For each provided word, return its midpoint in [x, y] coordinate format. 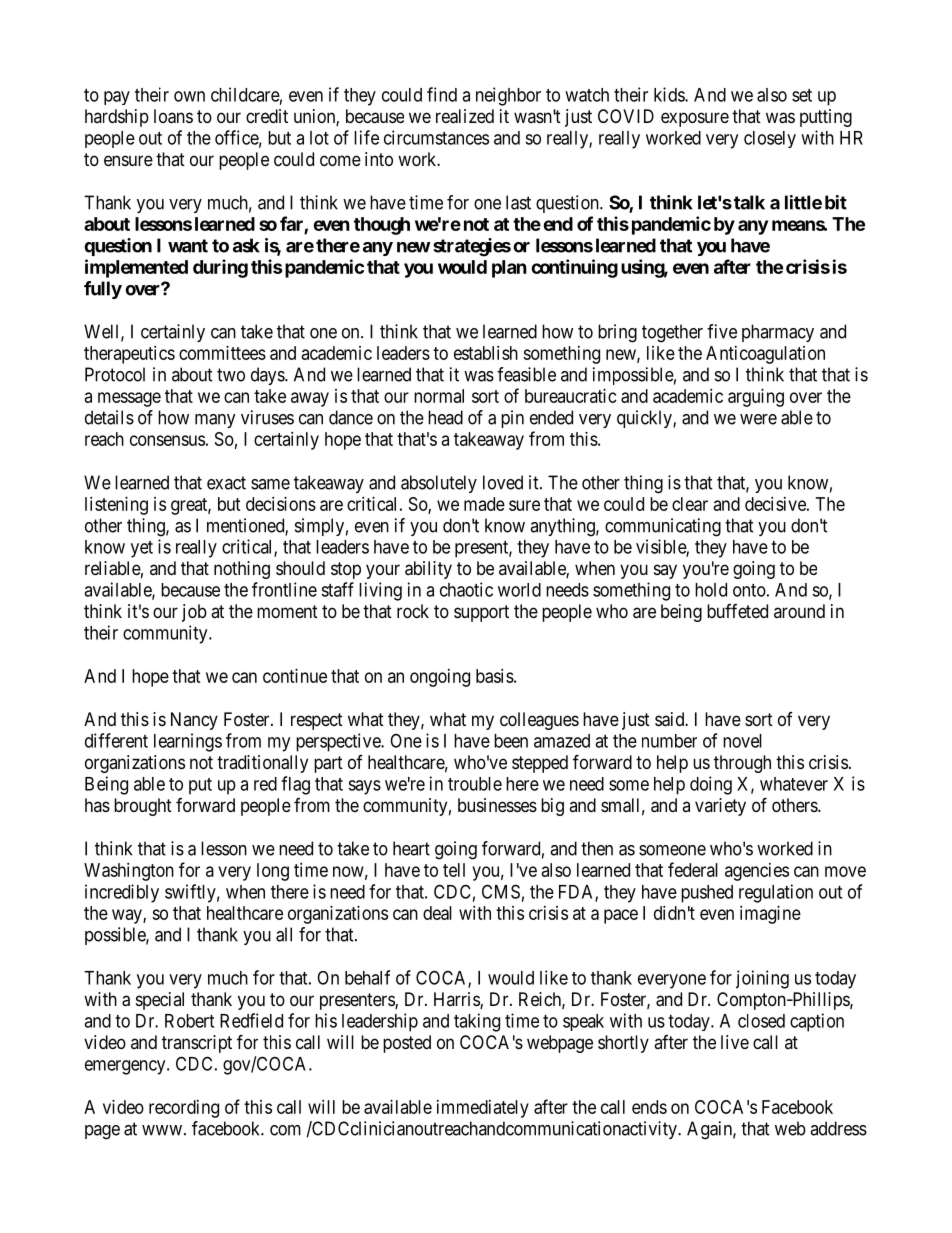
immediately [483, 1109]
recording [184, 1109]
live [735, 1042]
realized [465, 116]
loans [173, 116]
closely [770, 139]
